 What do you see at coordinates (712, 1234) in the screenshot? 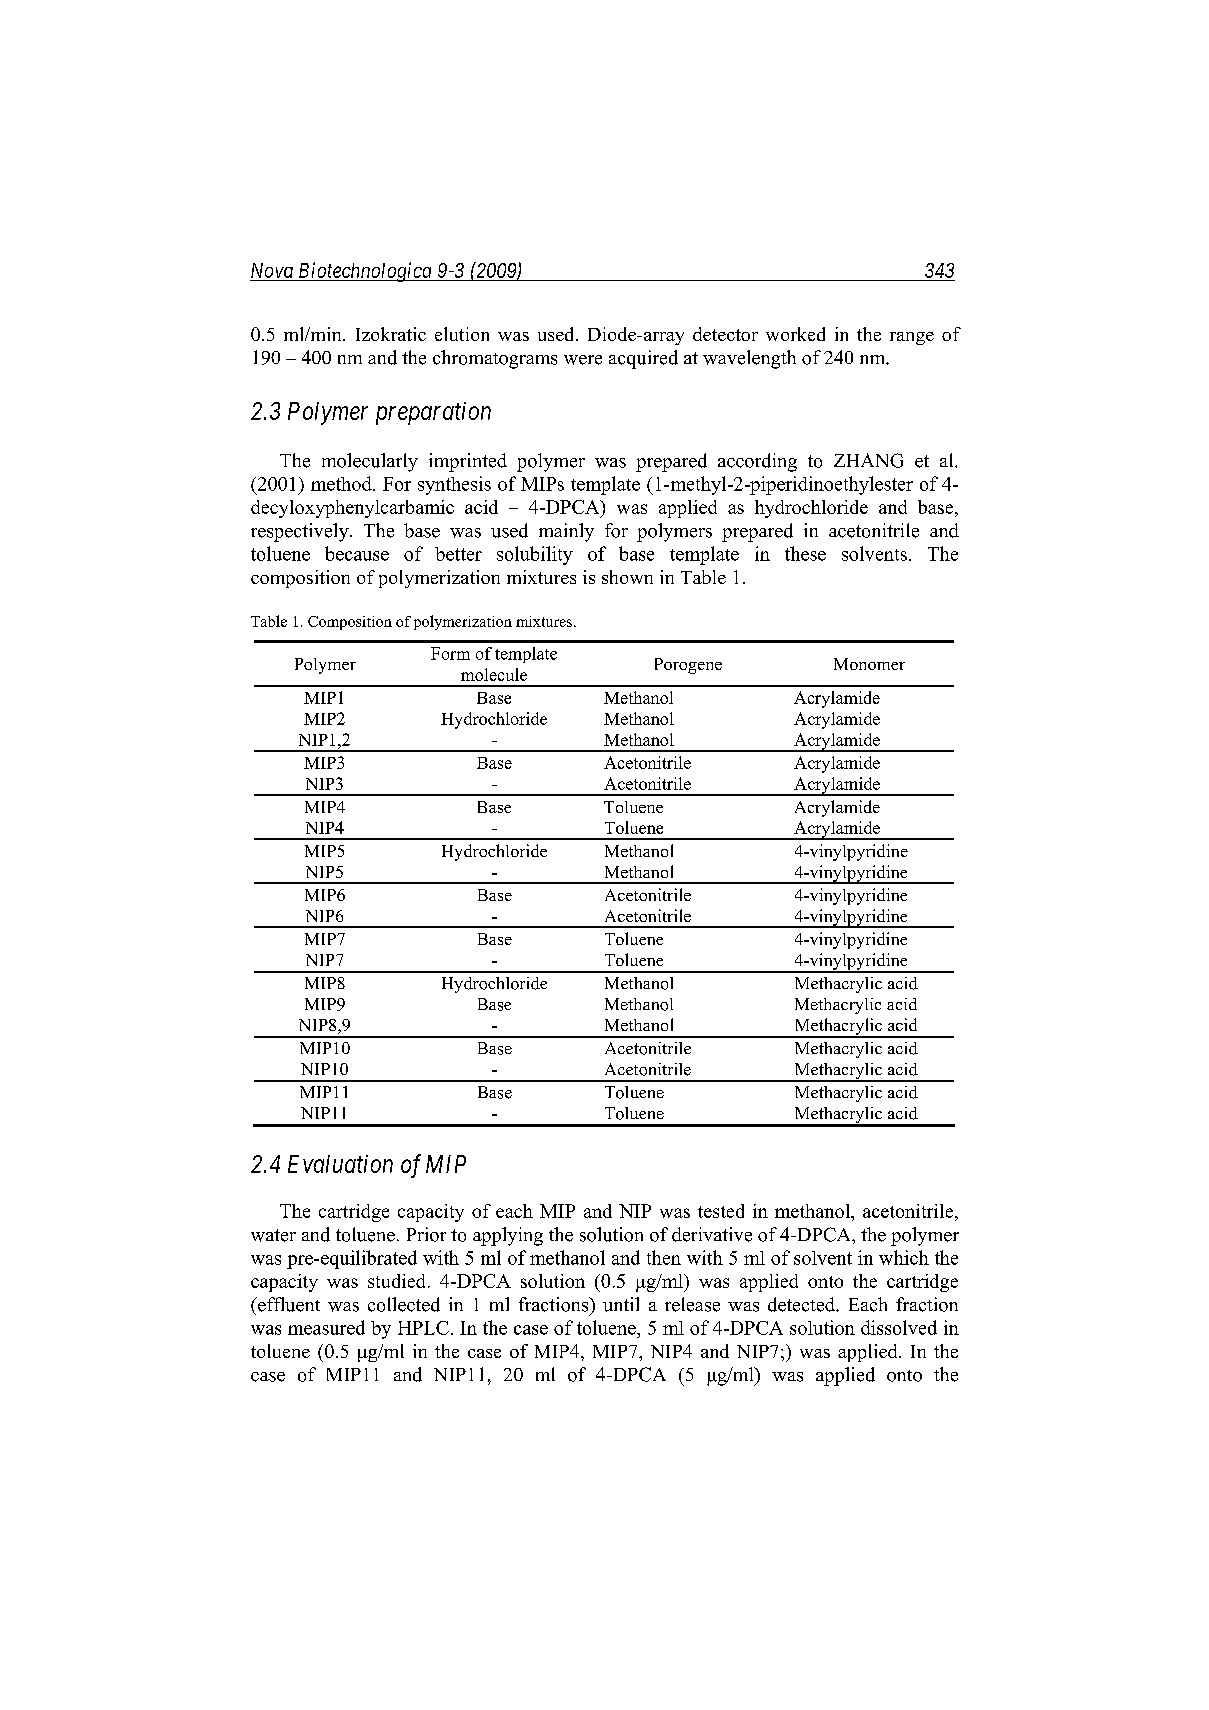
I see `derivative` at bounding box center [712, 1234].
